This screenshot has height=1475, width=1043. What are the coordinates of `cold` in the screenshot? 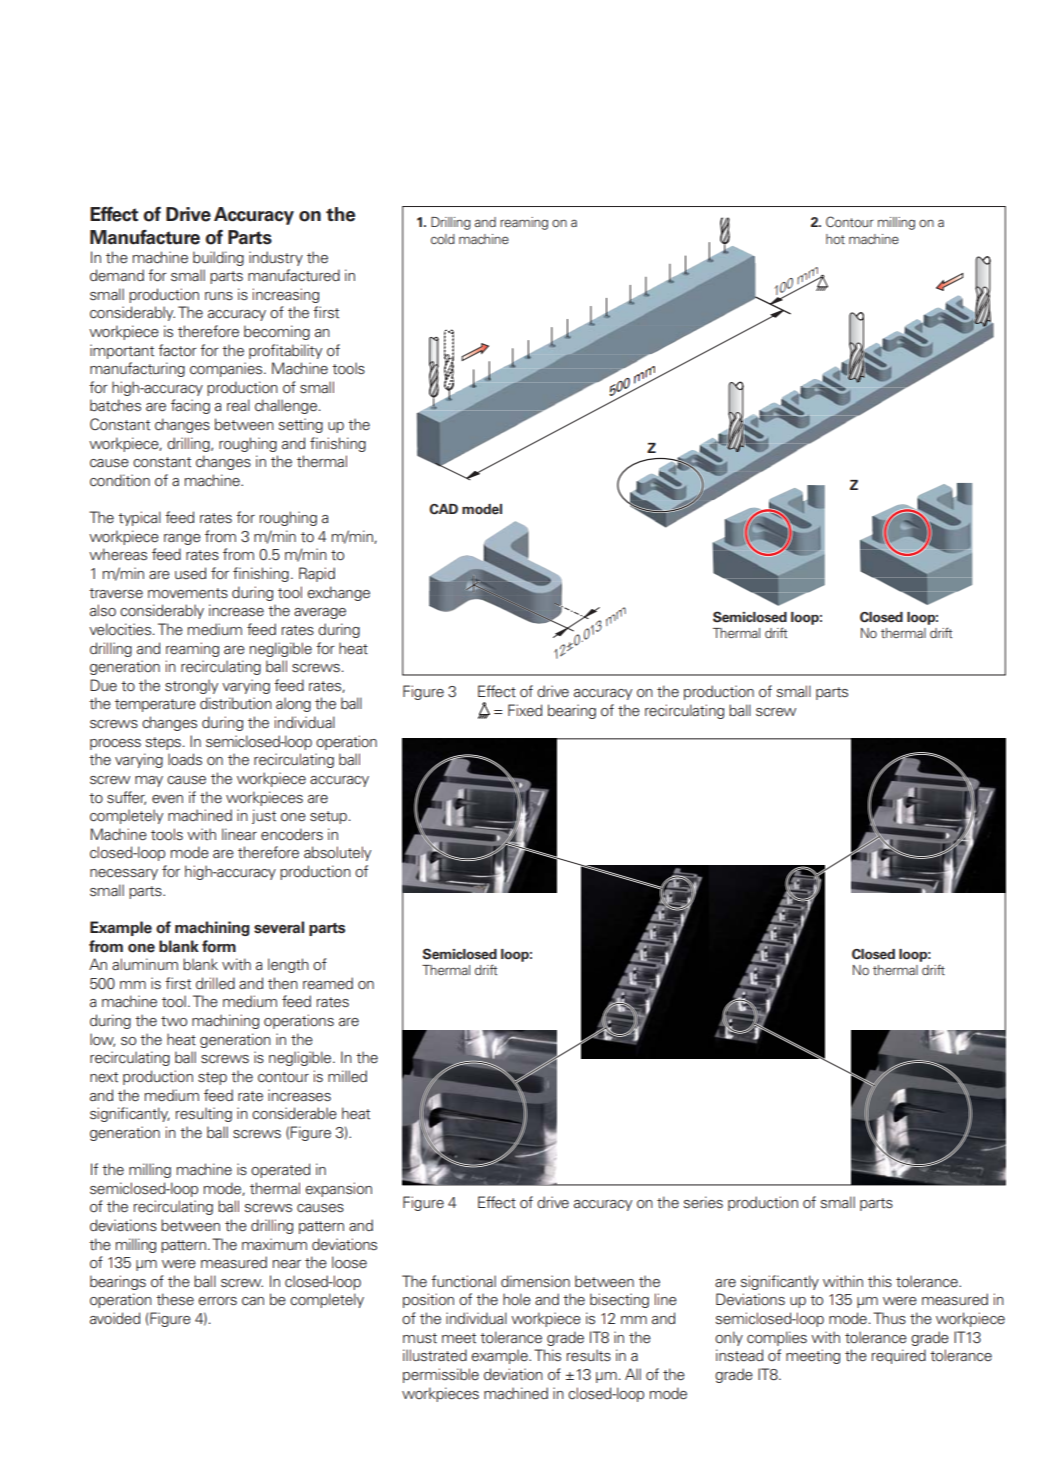 It's located at (443, 239).
